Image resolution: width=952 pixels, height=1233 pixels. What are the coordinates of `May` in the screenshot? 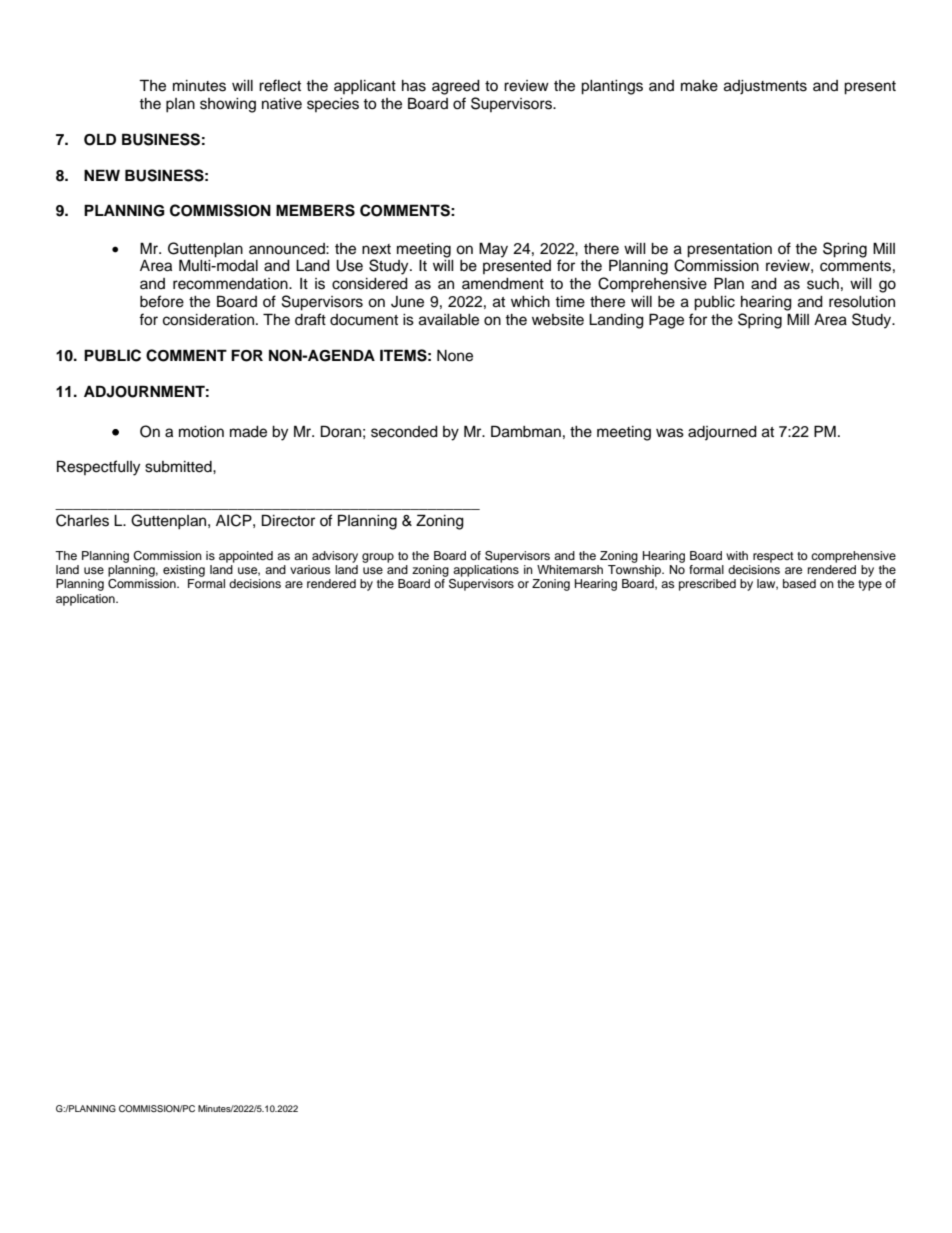 It's located at (493, 250).
